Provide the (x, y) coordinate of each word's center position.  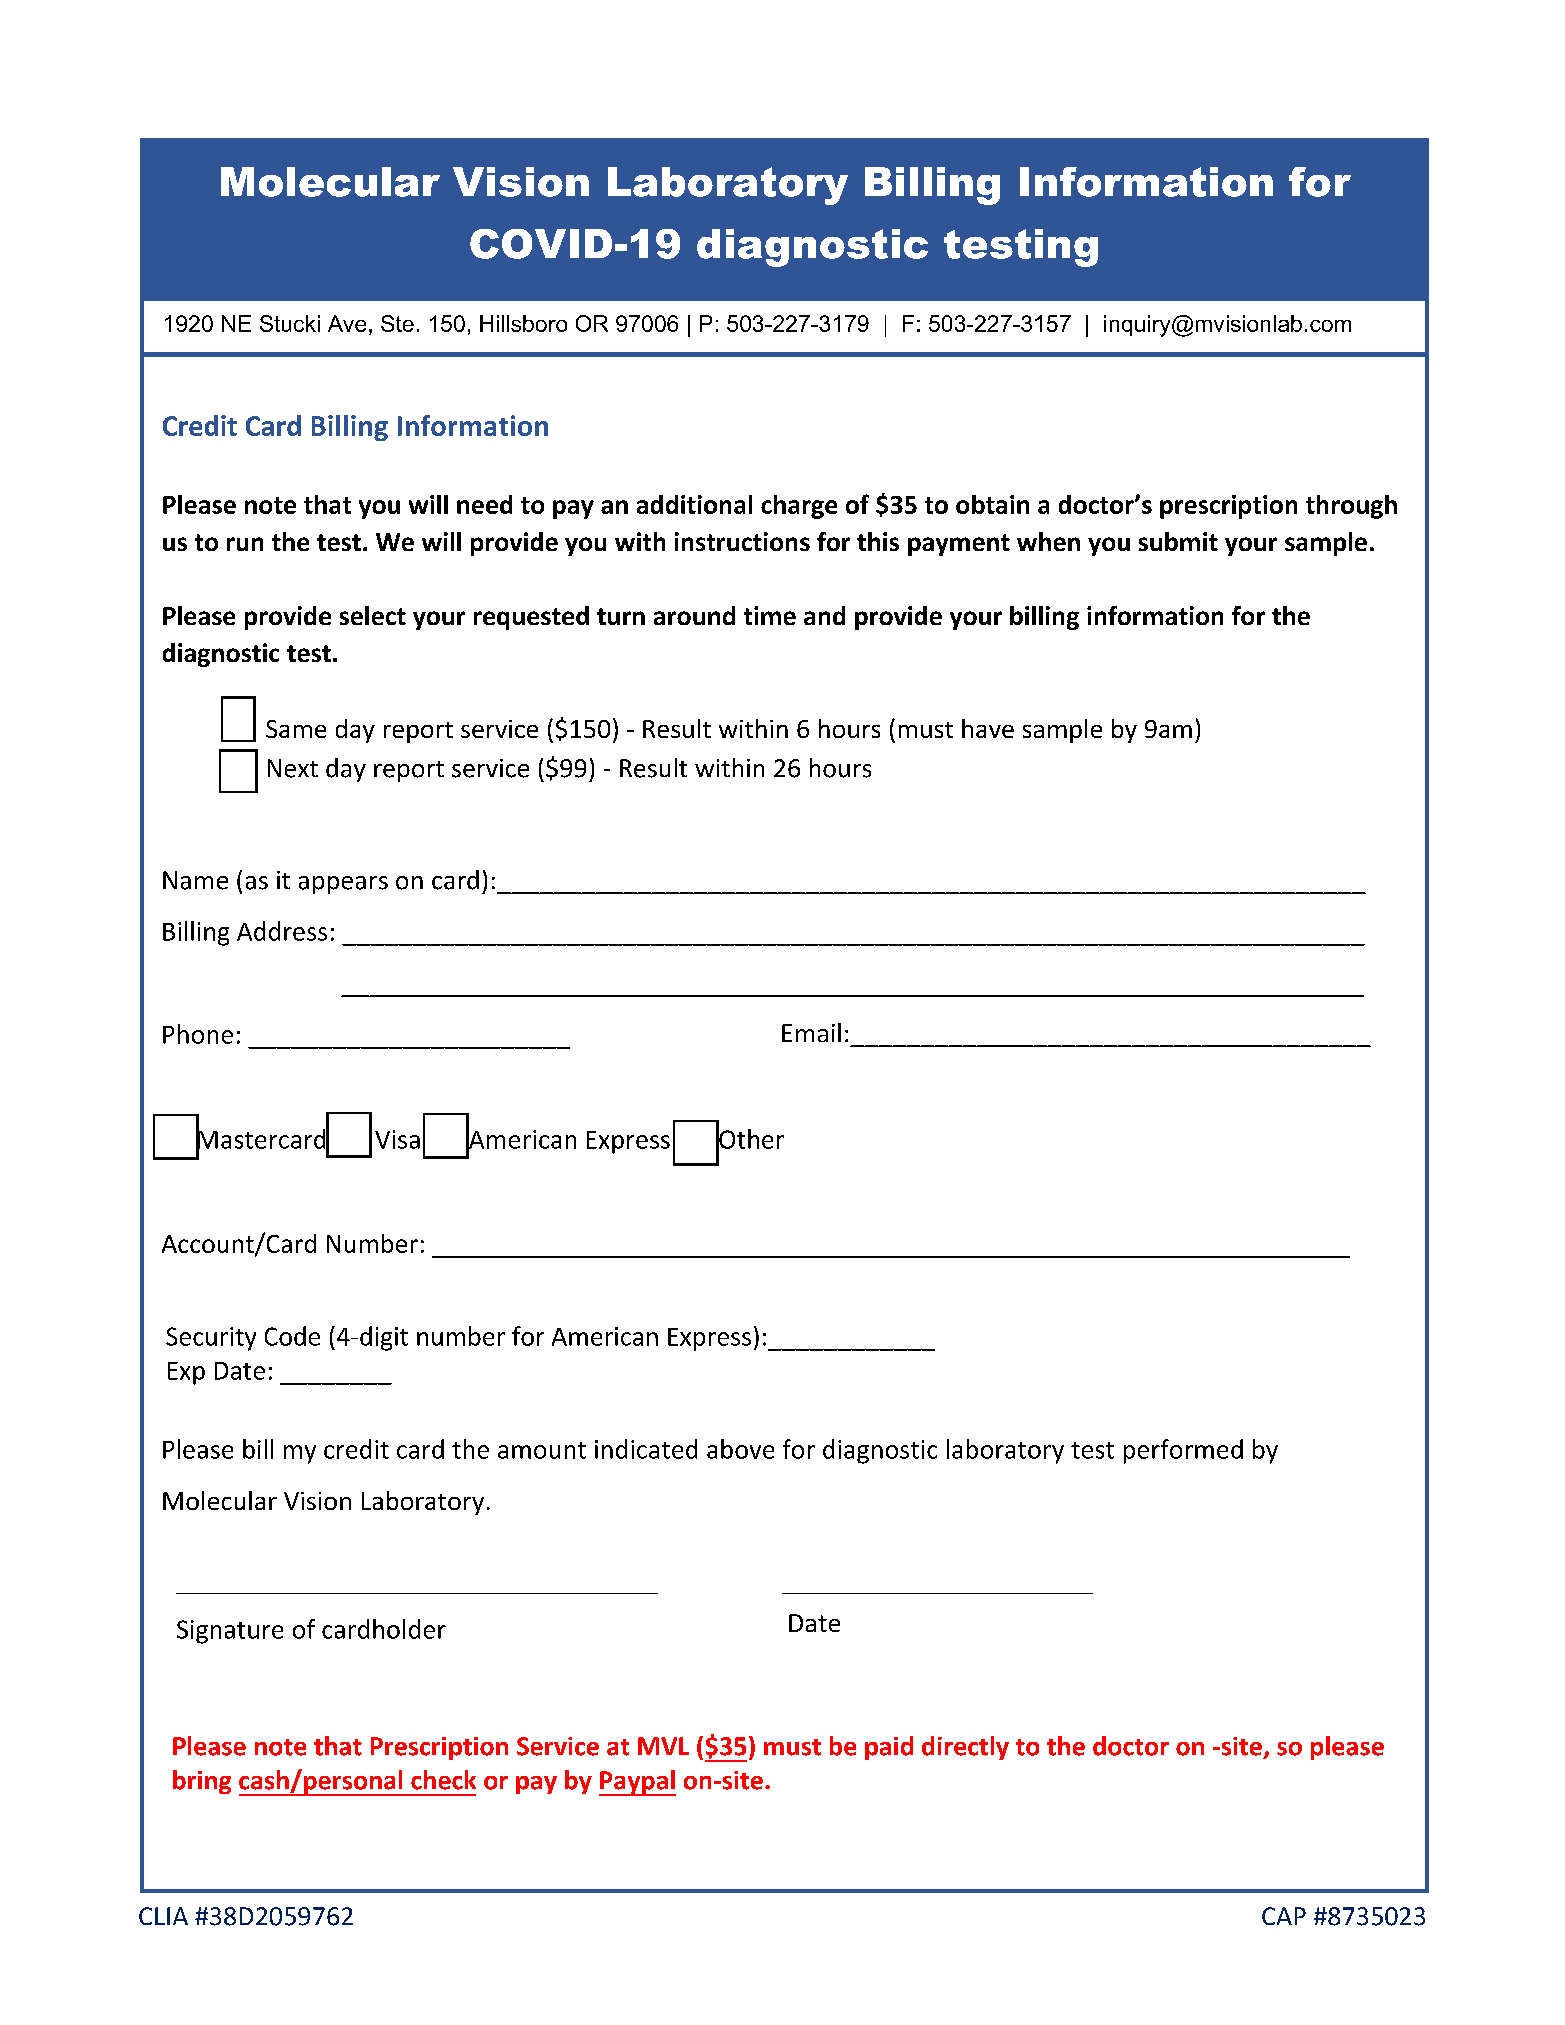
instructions (742, 541)
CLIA (163, 1916)
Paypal (637, 1783)
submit (1178, 541)
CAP (1284, 1916)
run (245, 544)
